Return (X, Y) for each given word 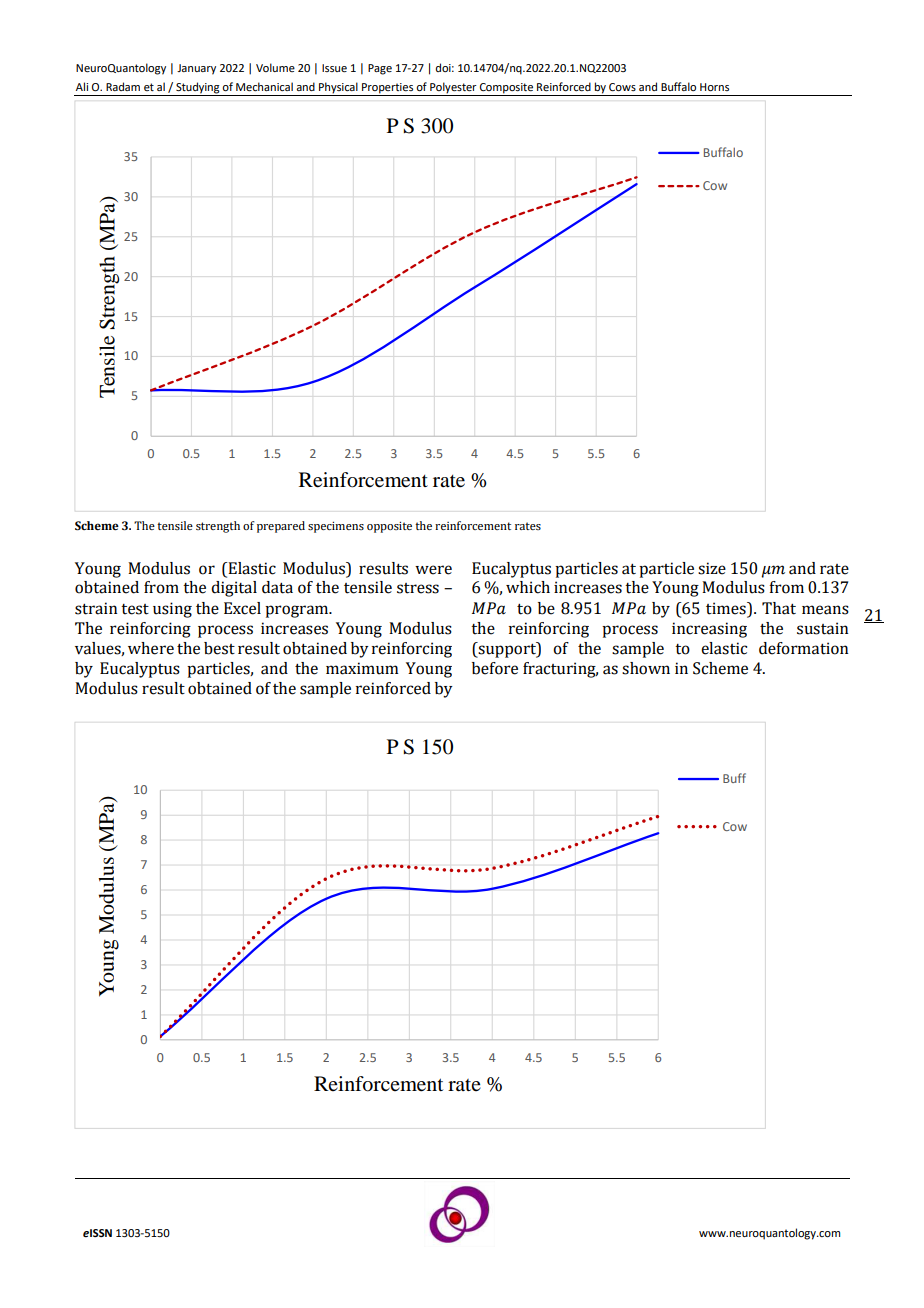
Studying (198, 89)
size (712, 568)
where (151, 648)
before (495, 668)
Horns (714, 87)
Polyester (453, 89)
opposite (389, 527)
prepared (281, 527)
